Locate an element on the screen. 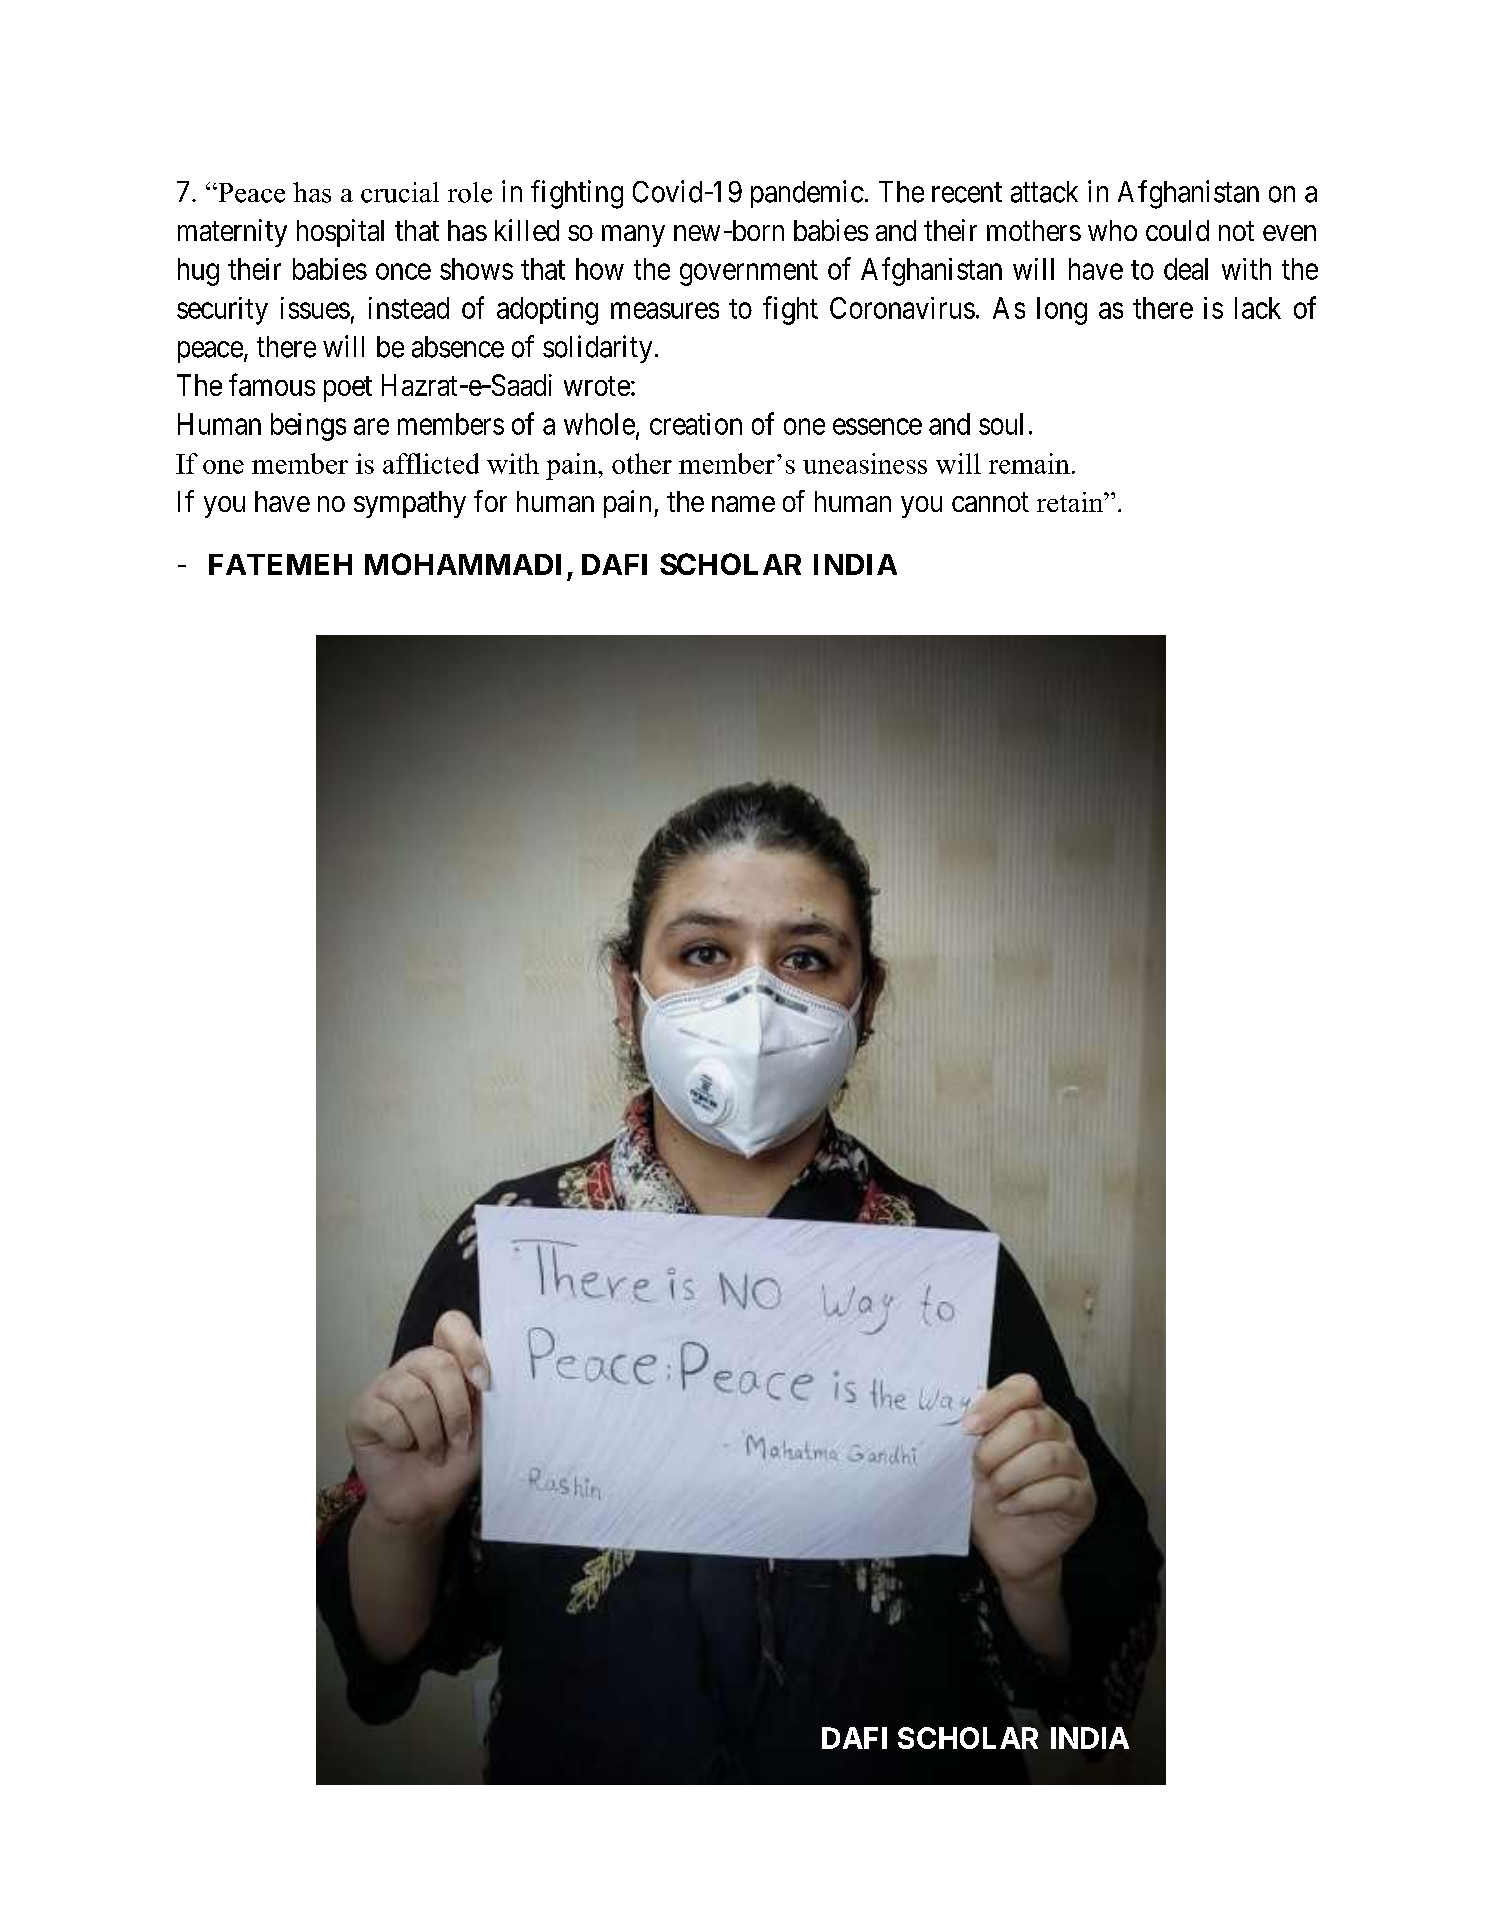  soul is located at coordinates (1001, 424).
